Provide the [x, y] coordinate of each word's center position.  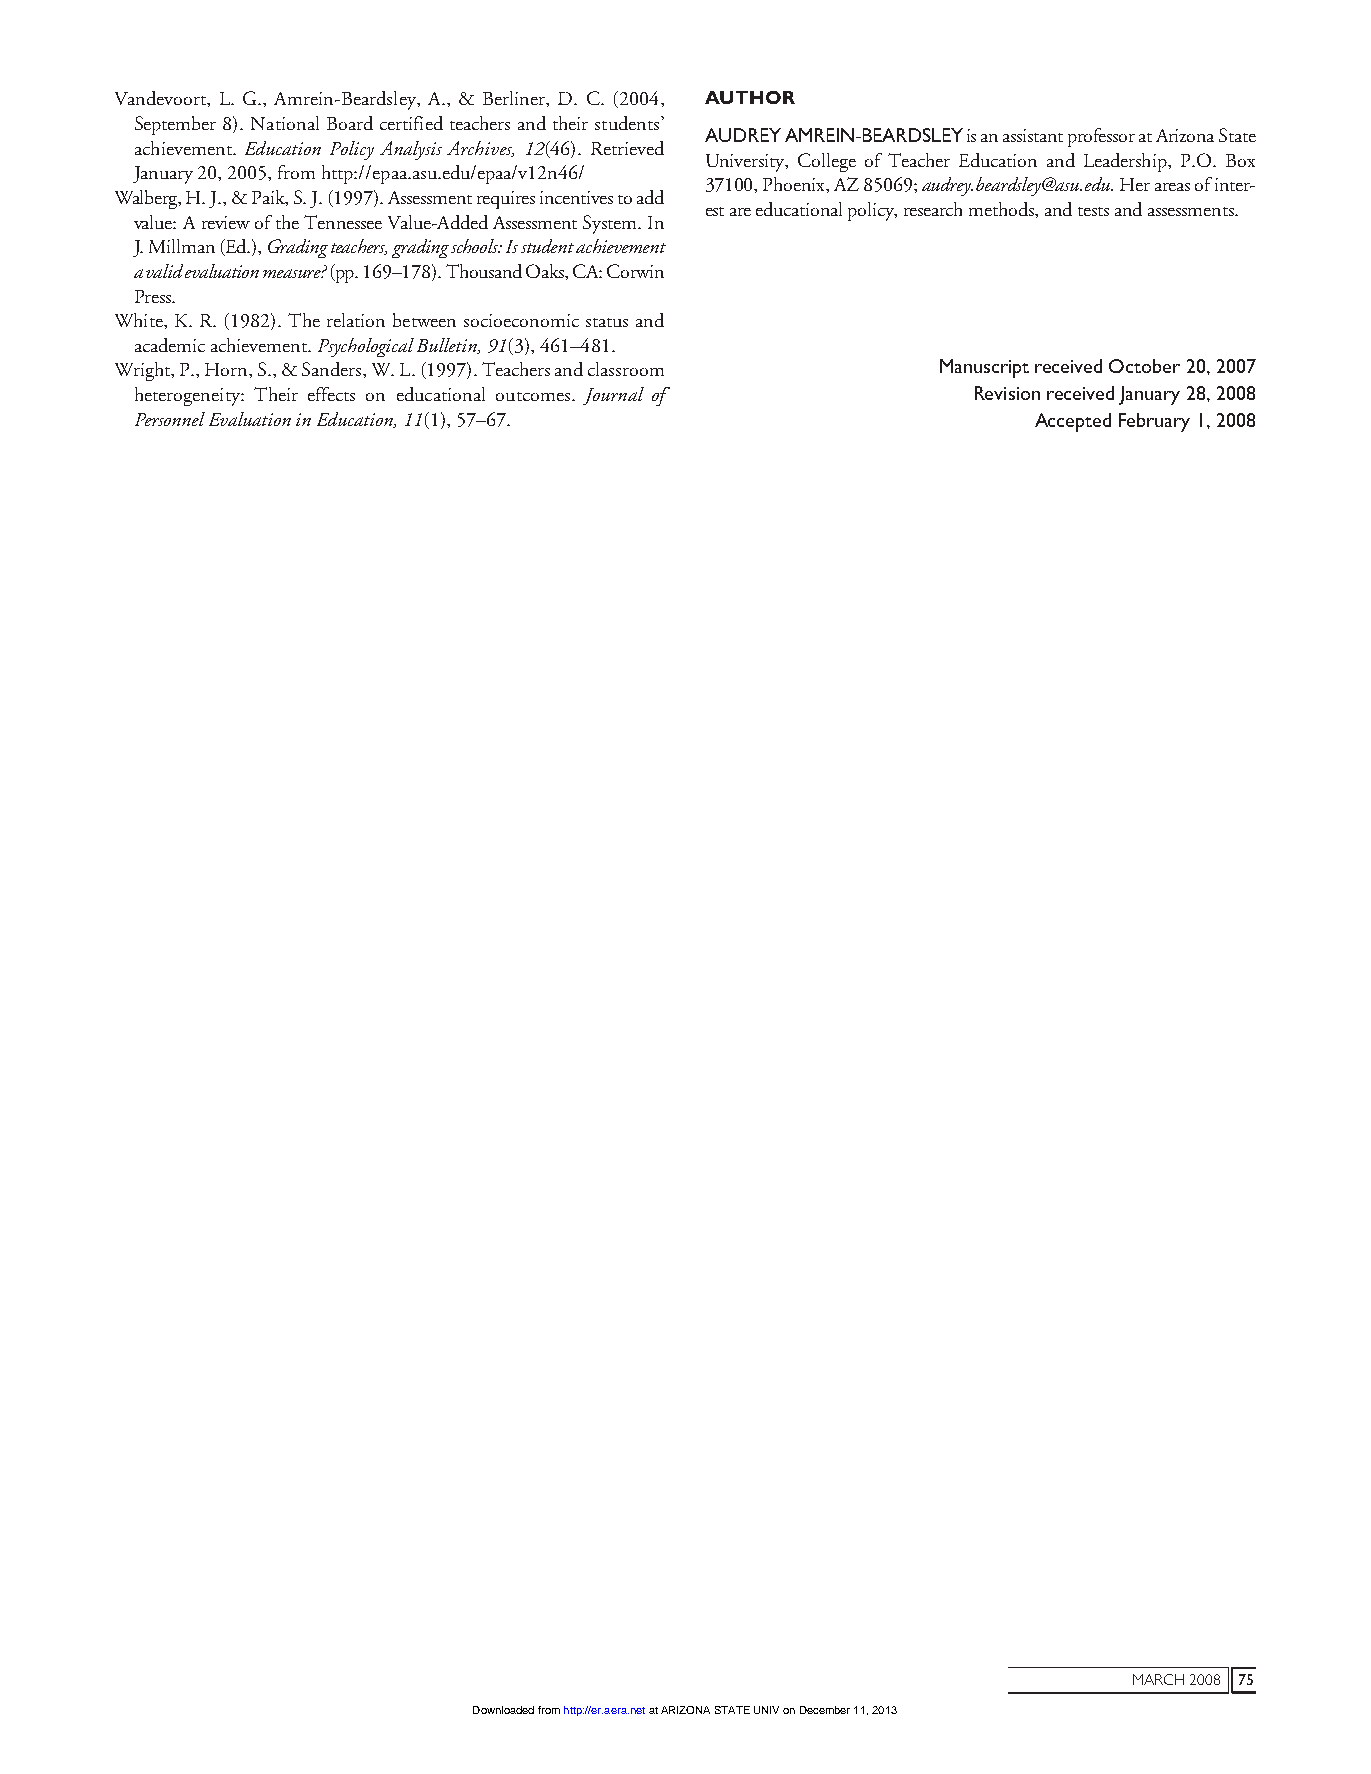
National [285, 123]
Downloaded [503, 1710]
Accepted [1073, 422]
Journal [613, 396]
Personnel [170, 419]
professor [1101, 137]
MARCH [1158, 1679]
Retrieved [627, 148]
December [825, 1710]
